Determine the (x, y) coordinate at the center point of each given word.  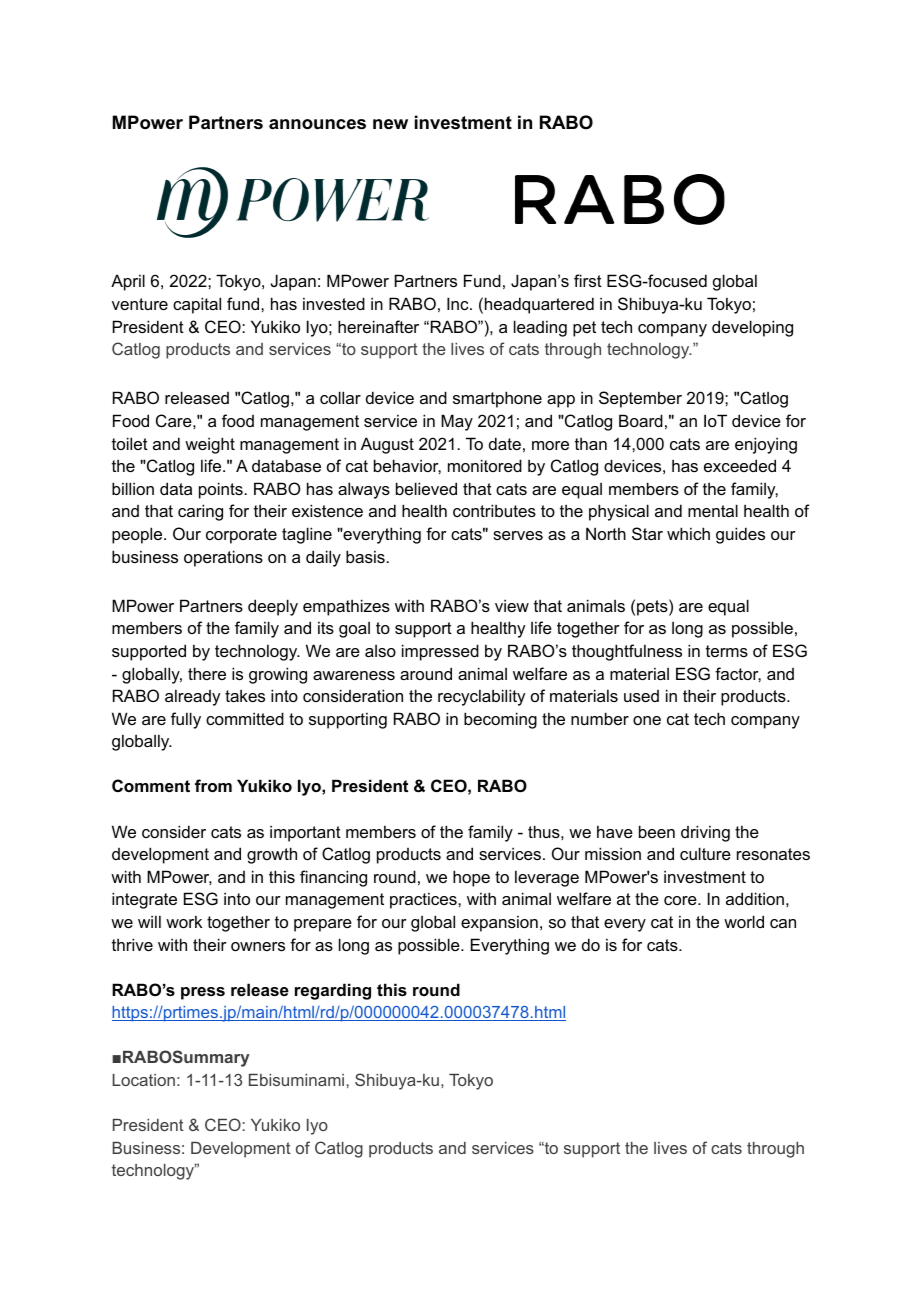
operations (223, 558)
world (744, 921)
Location (143, 1080)
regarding (333, 991)
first (588, 280)
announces (317, 124)
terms (727, 651)
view (512, 605)
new (390, 124)
